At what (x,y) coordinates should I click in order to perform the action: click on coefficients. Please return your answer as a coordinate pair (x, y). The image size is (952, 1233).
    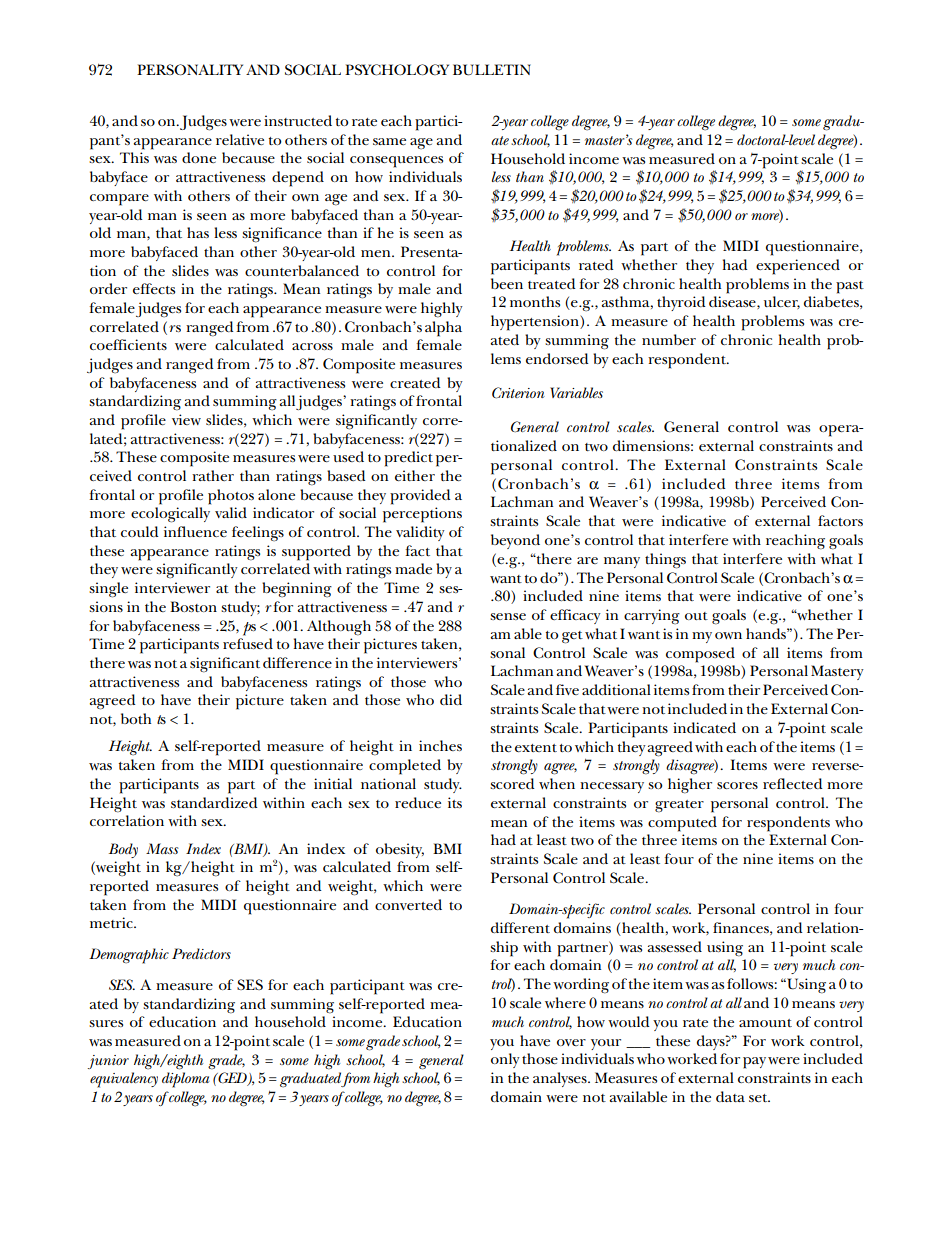
    Looking at the image, I should click on (128, 344).
